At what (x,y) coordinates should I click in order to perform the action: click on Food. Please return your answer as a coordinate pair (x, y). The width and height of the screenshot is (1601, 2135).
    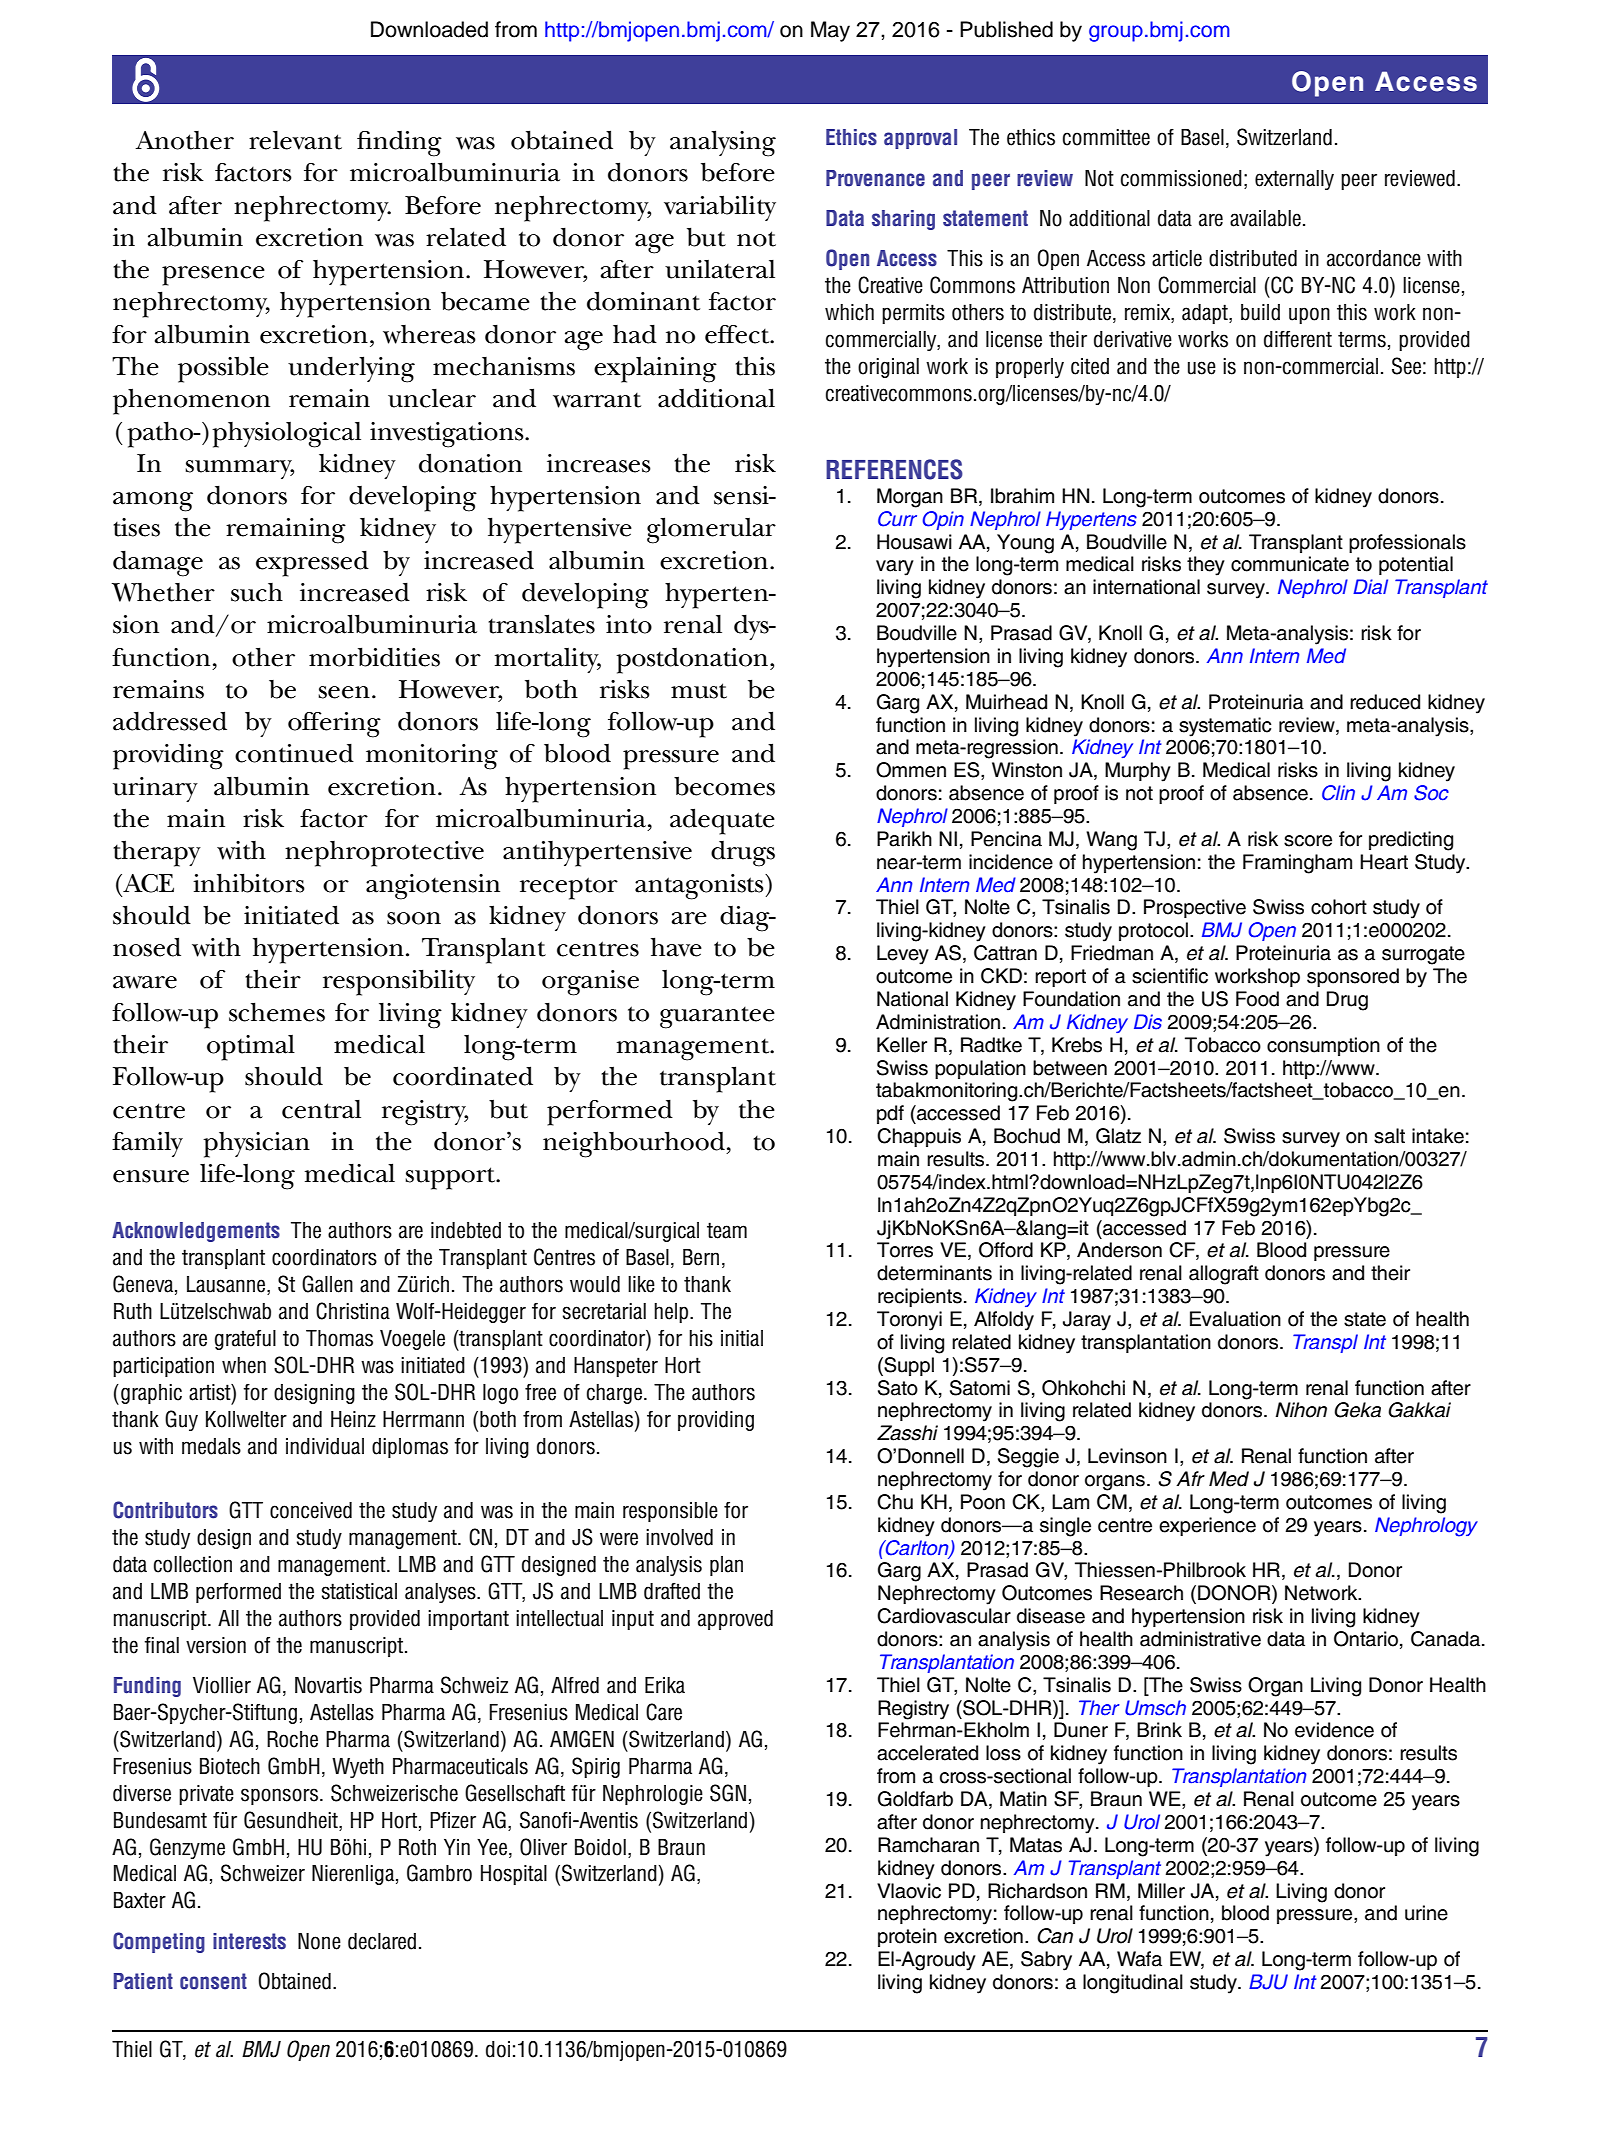
    Looking at the image, I should click on (1257, 999).
